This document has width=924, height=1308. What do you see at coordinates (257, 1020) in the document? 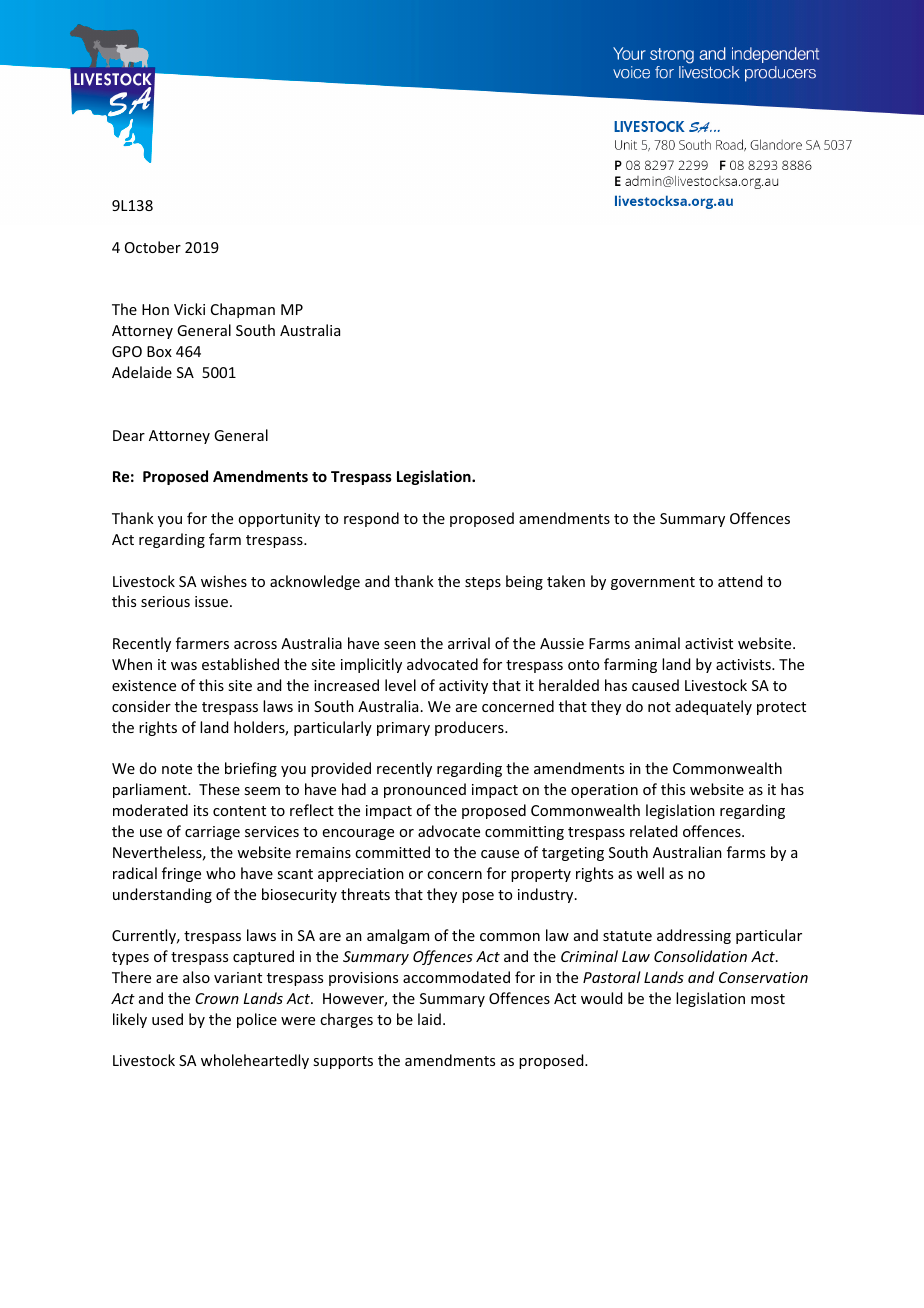
I see `police` at bounding box center [257, 1020].
